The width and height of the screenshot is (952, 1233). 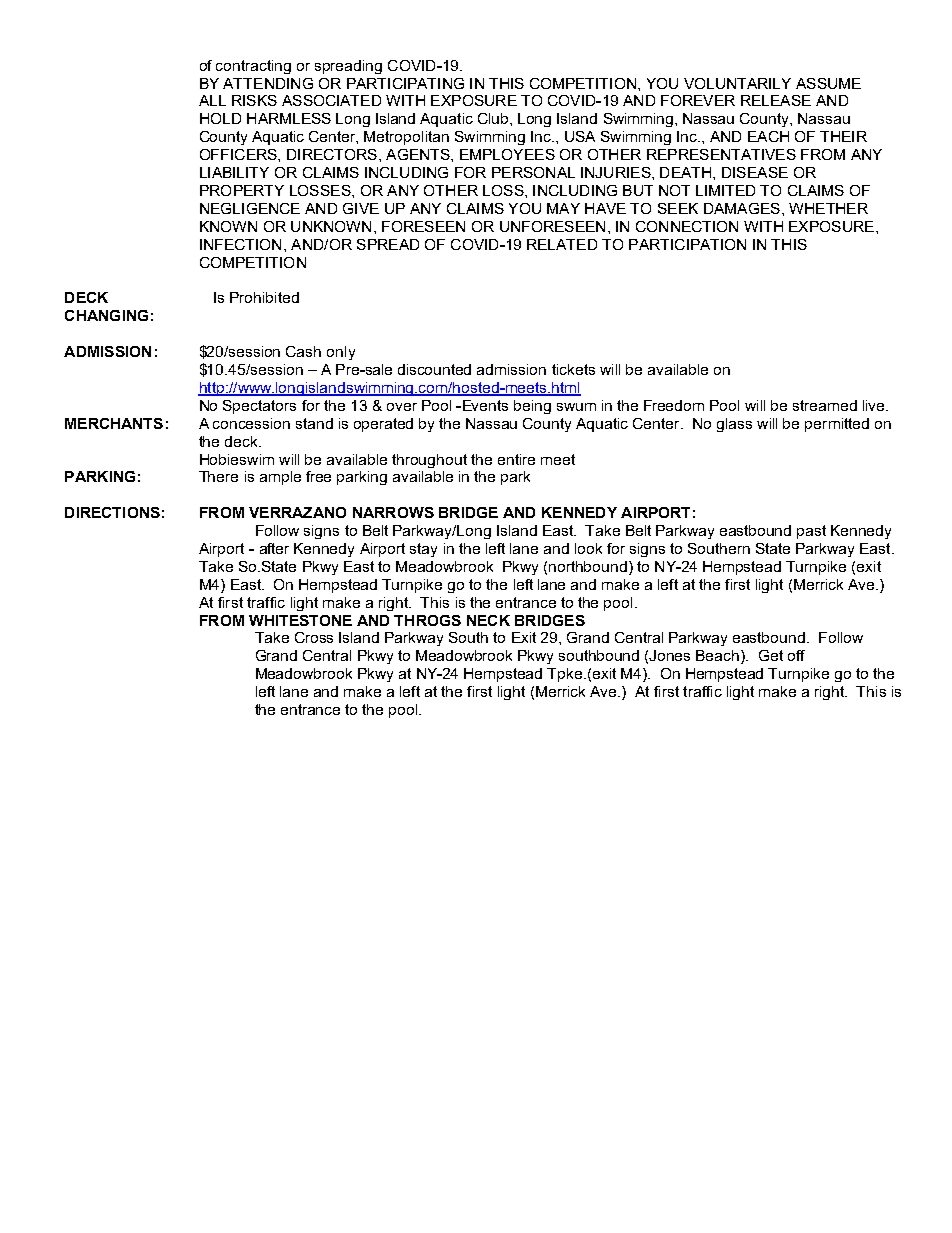 What do you see at coordinates (218, 476) in the screenshot?
I see `There` at bounding box center [218, 476].
